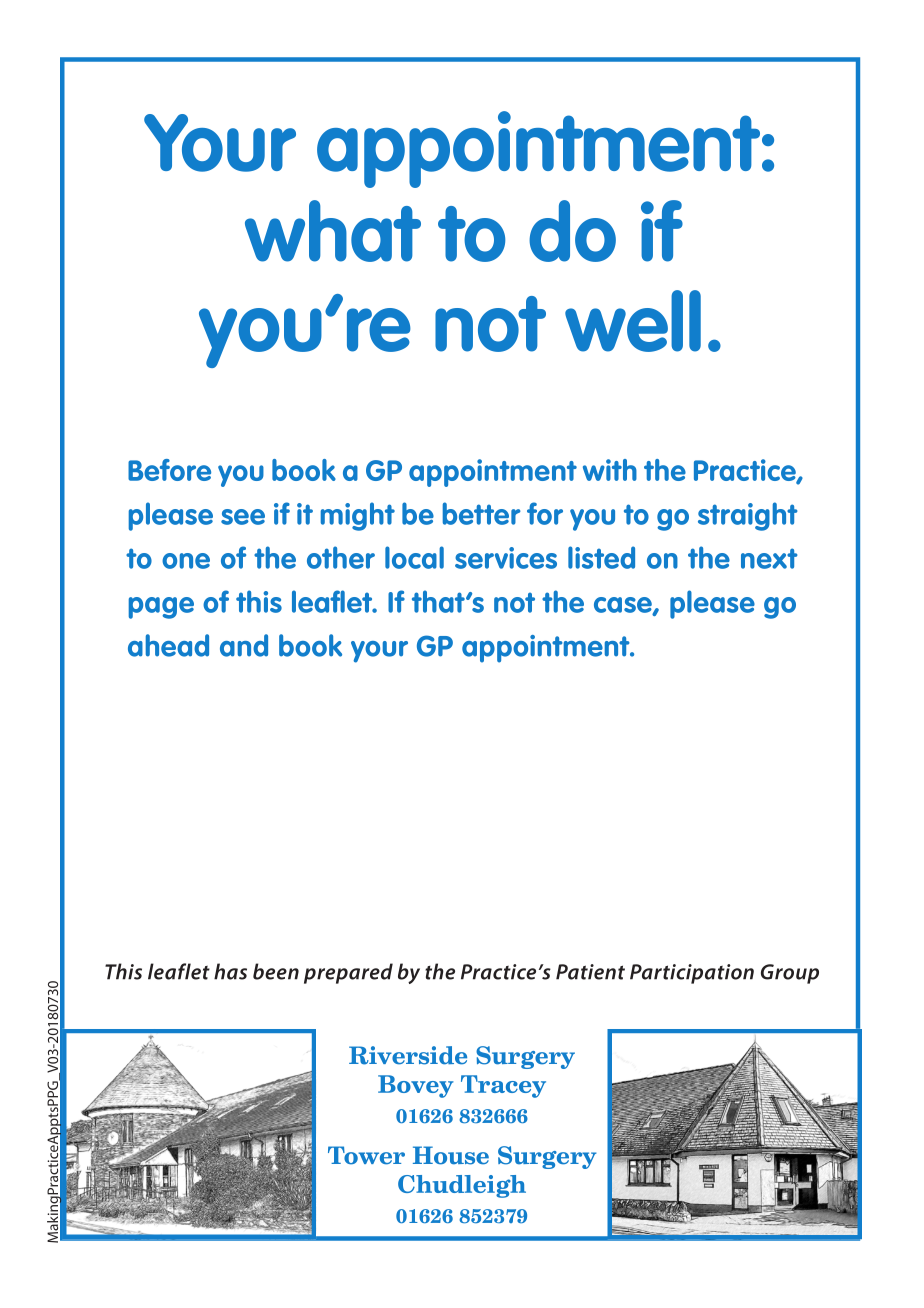  Describe the element at coordinates (610, 470) in the image. I see `with` at that location.
